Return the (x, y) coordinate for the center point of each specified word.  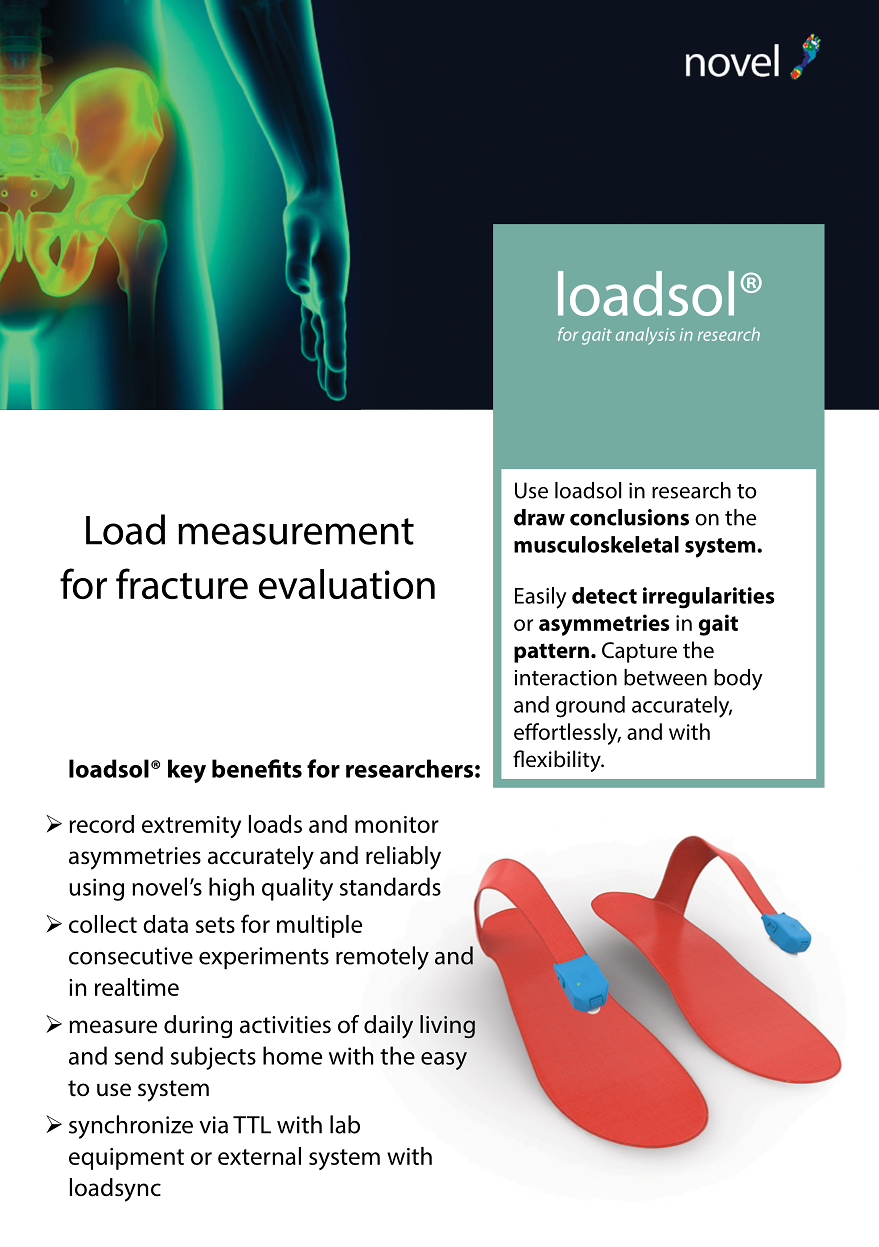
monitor (397, 824)
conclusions (629, 517)
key (187, 771)
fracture (182, 583)
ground (590, 707)
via (213, 1125)
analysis (645, 336)
